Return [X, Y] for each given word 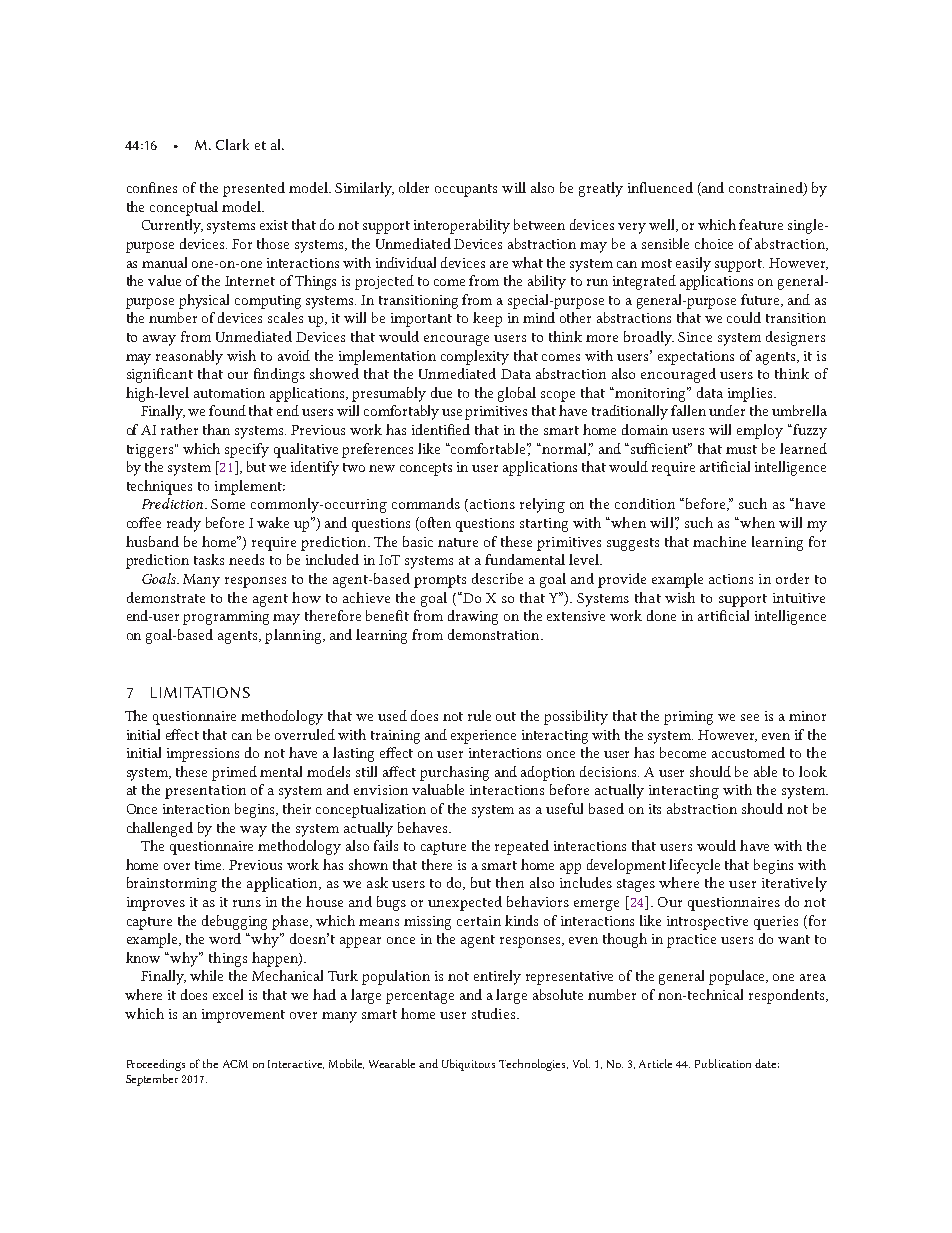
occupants [466, 190]
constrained [767, 189]
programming [226, 618]
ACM [235, 1064]
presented [254, 189]
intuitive [799, 598]
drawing [473, 617]
